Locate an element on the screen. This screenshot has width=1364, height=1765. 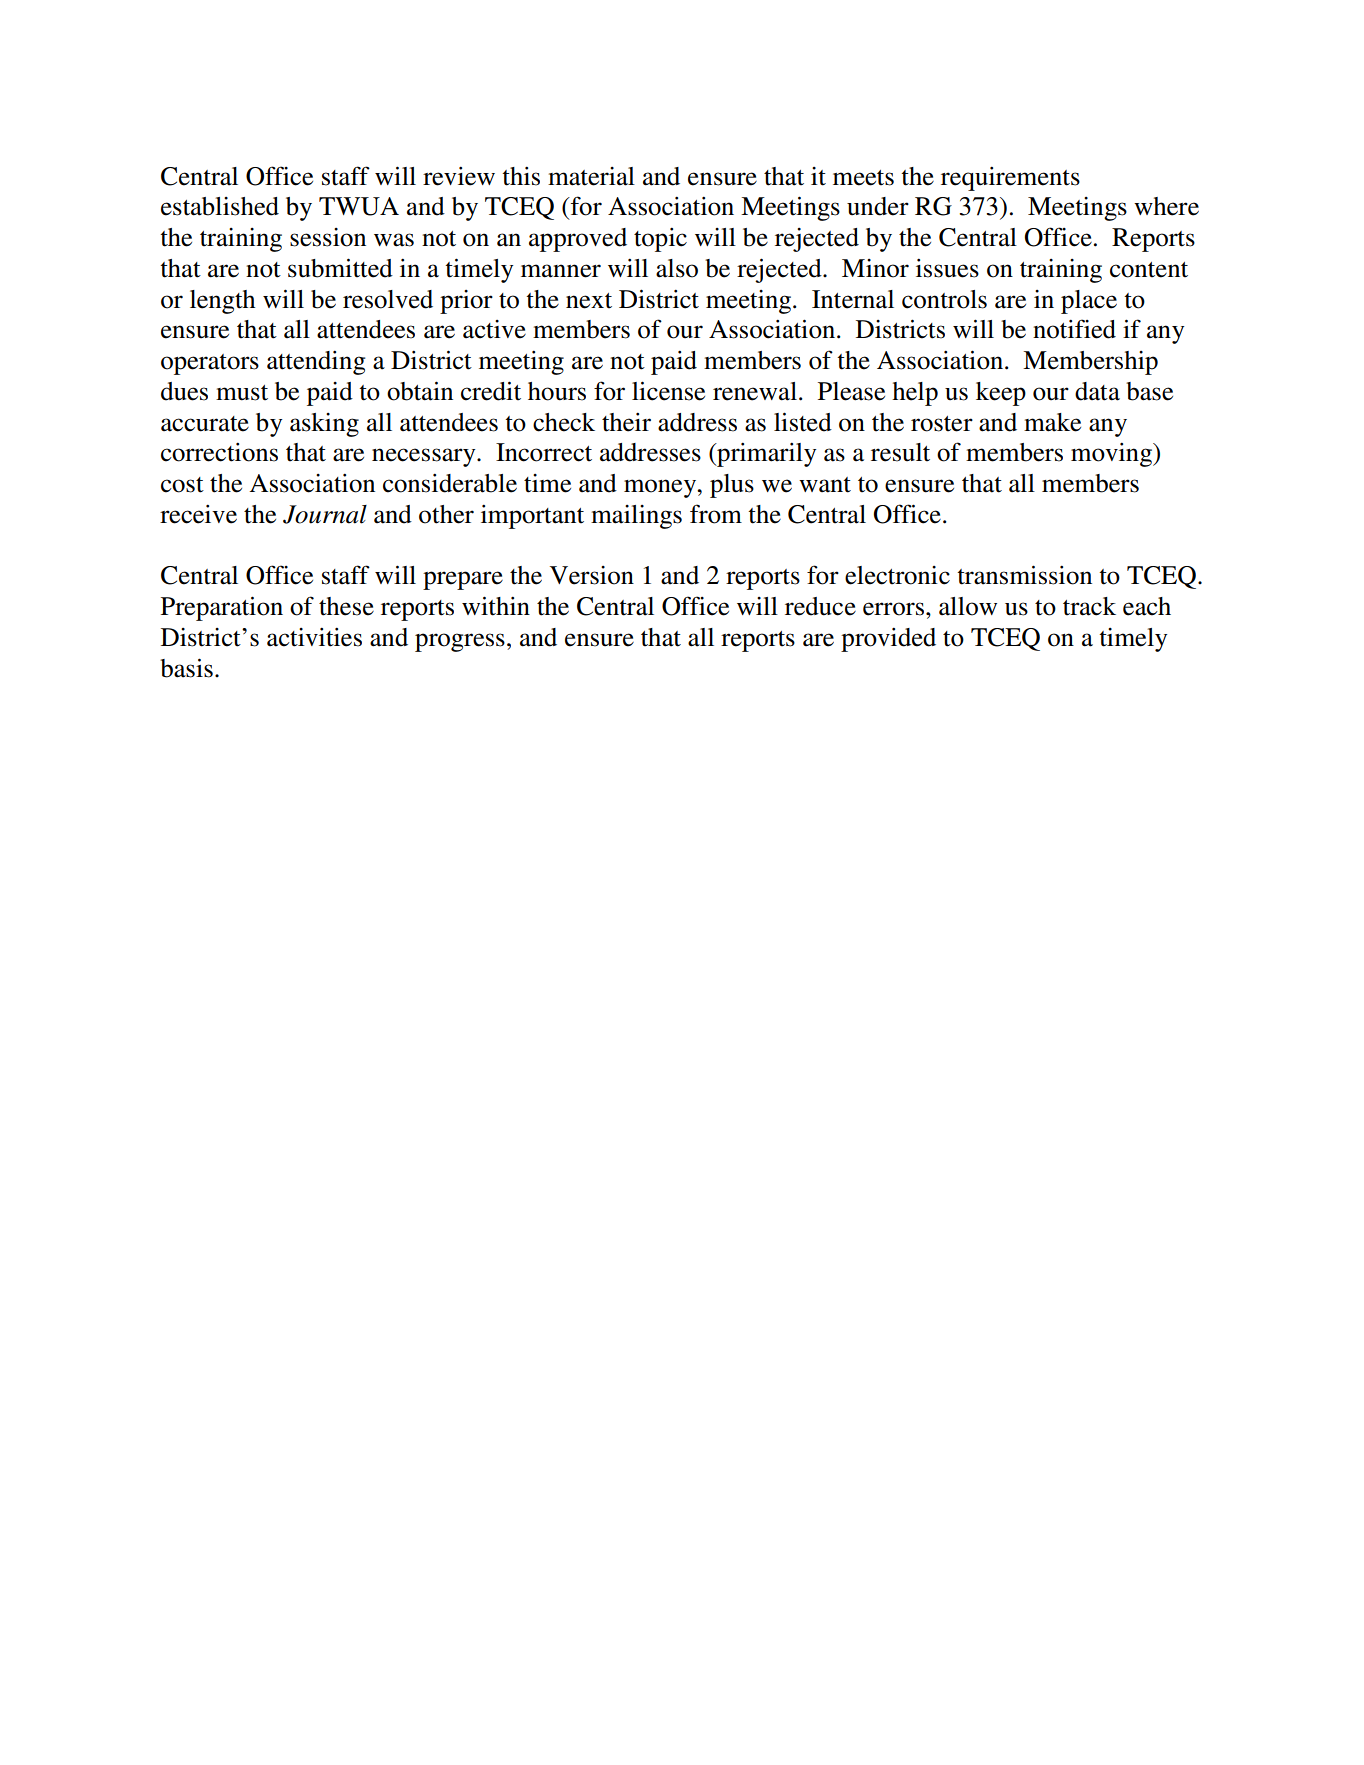
their is located at coordinates (626, 422).
